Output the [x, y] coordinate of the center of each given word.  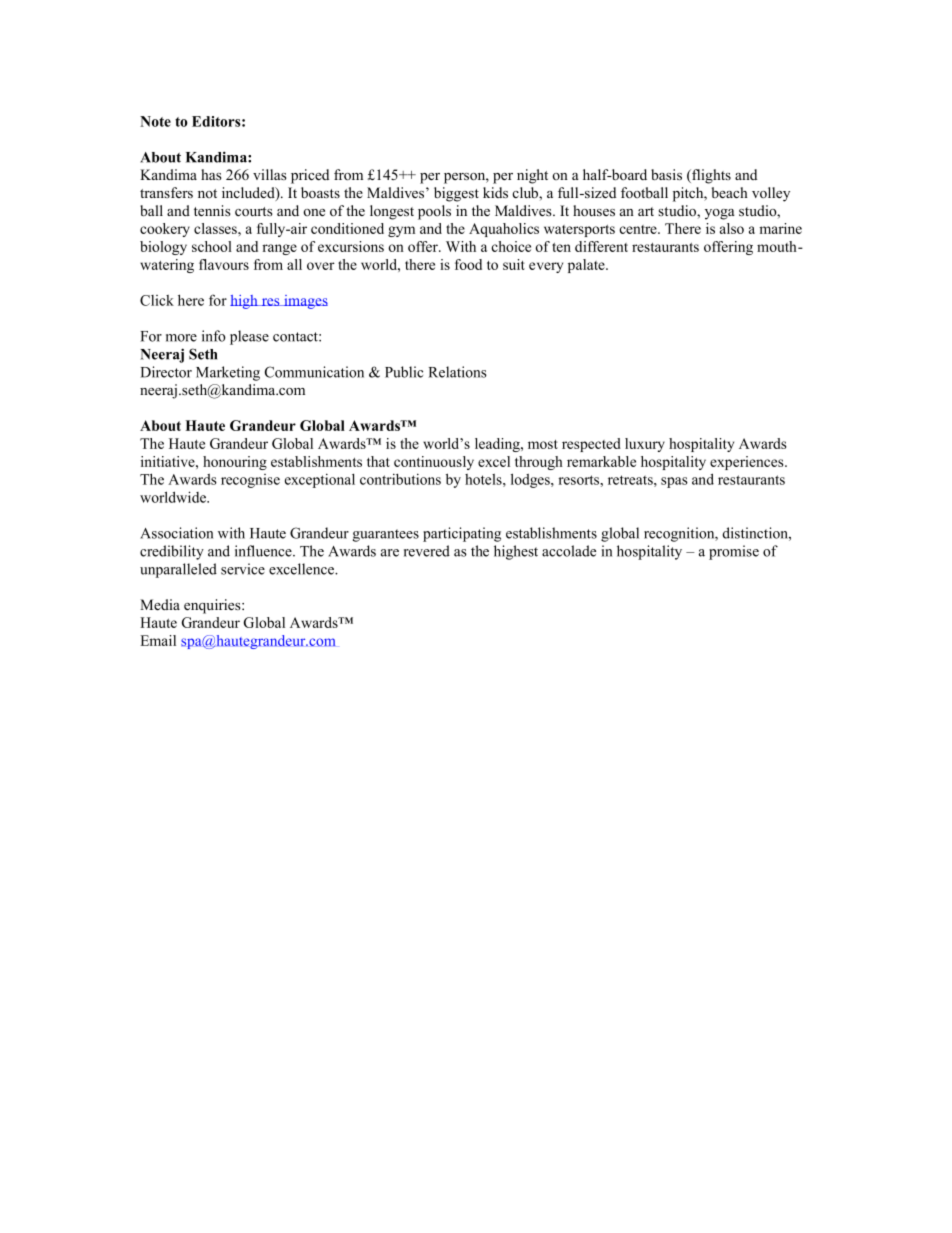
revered [427, 551]
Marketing [228, 373]
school [212, 246]
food [468, 264]
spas [674, 482]
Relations [458, 372]
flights [710, 176]
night [532, 176]
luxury [645, 445]
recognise [250, 481]
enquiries [213, 606]
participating [462, 534]
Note [155, 121]
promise [734, 552]
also [732, 228]
